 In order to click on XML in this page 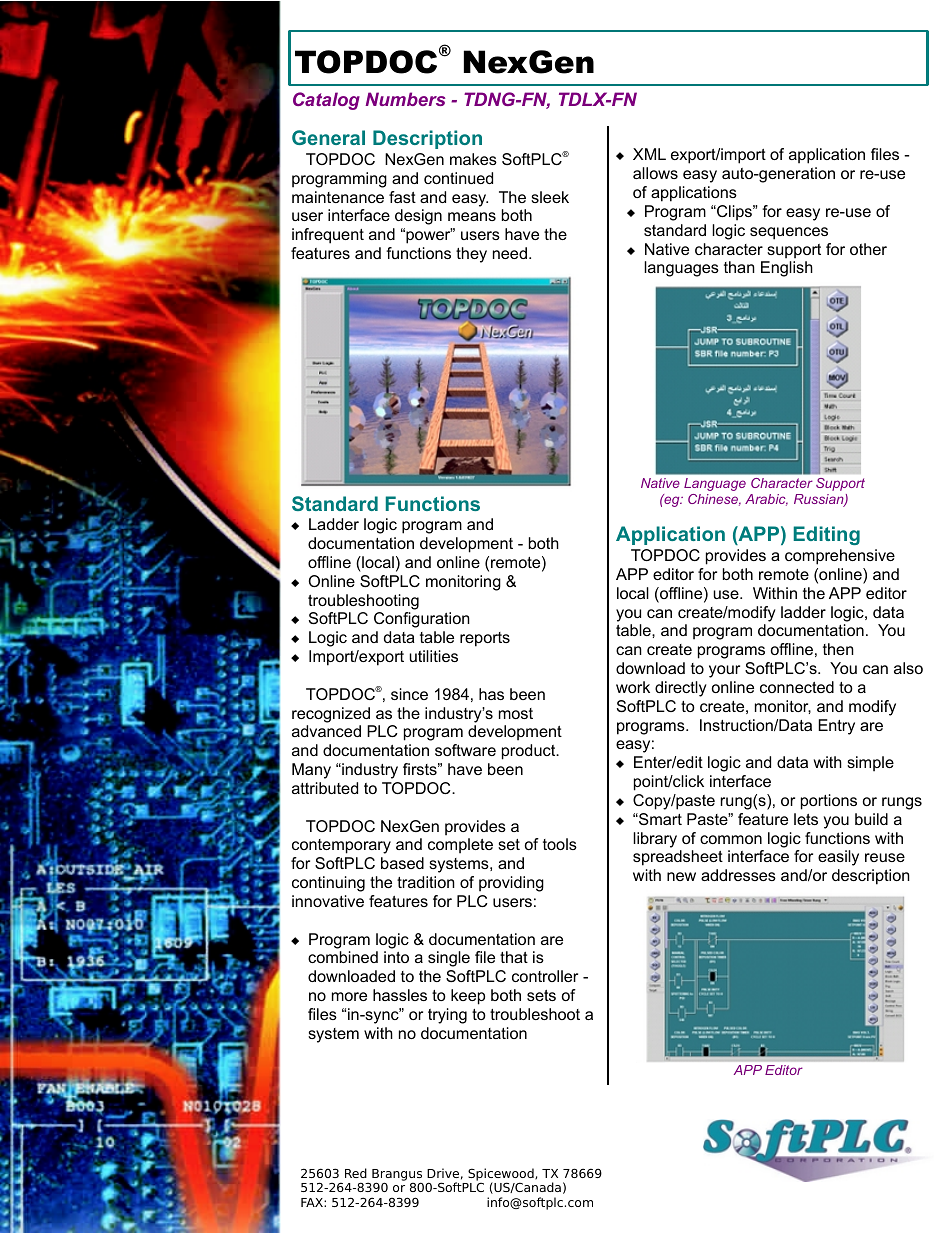, I will do `click(649, 154)`.
